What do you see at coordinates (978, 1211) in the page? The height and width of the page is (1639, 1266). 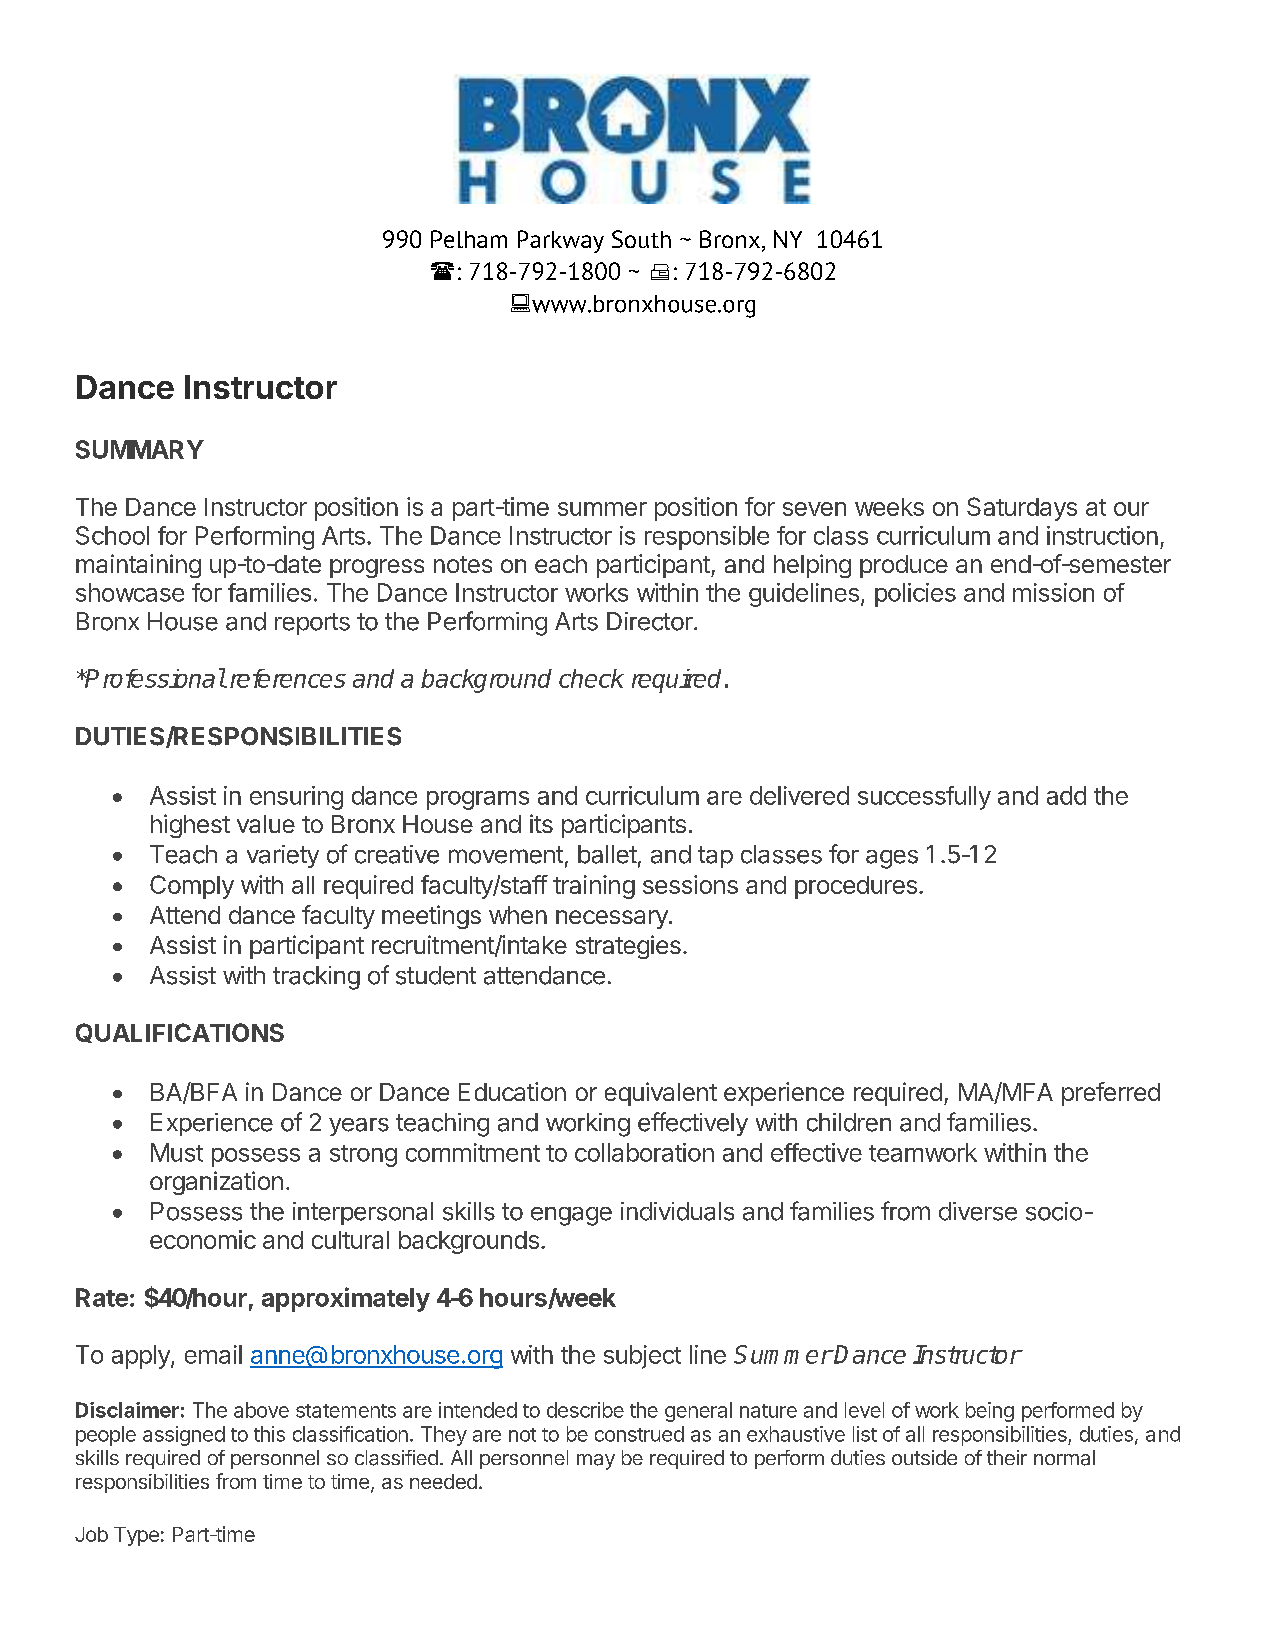 I see `diverse` at bounding box center [978, 1211].
